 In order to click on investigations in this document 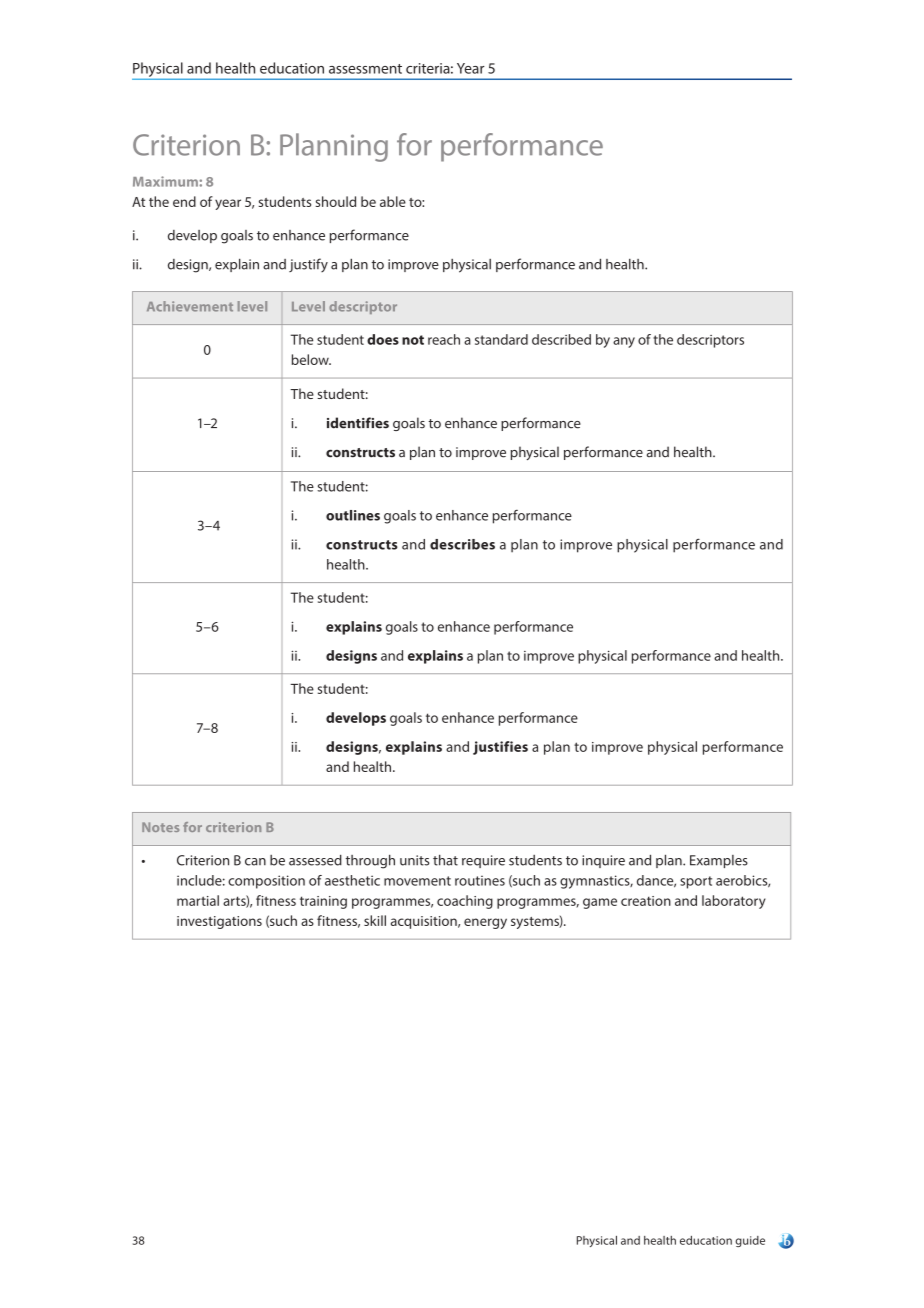, I will do `click(219, 922)`.
